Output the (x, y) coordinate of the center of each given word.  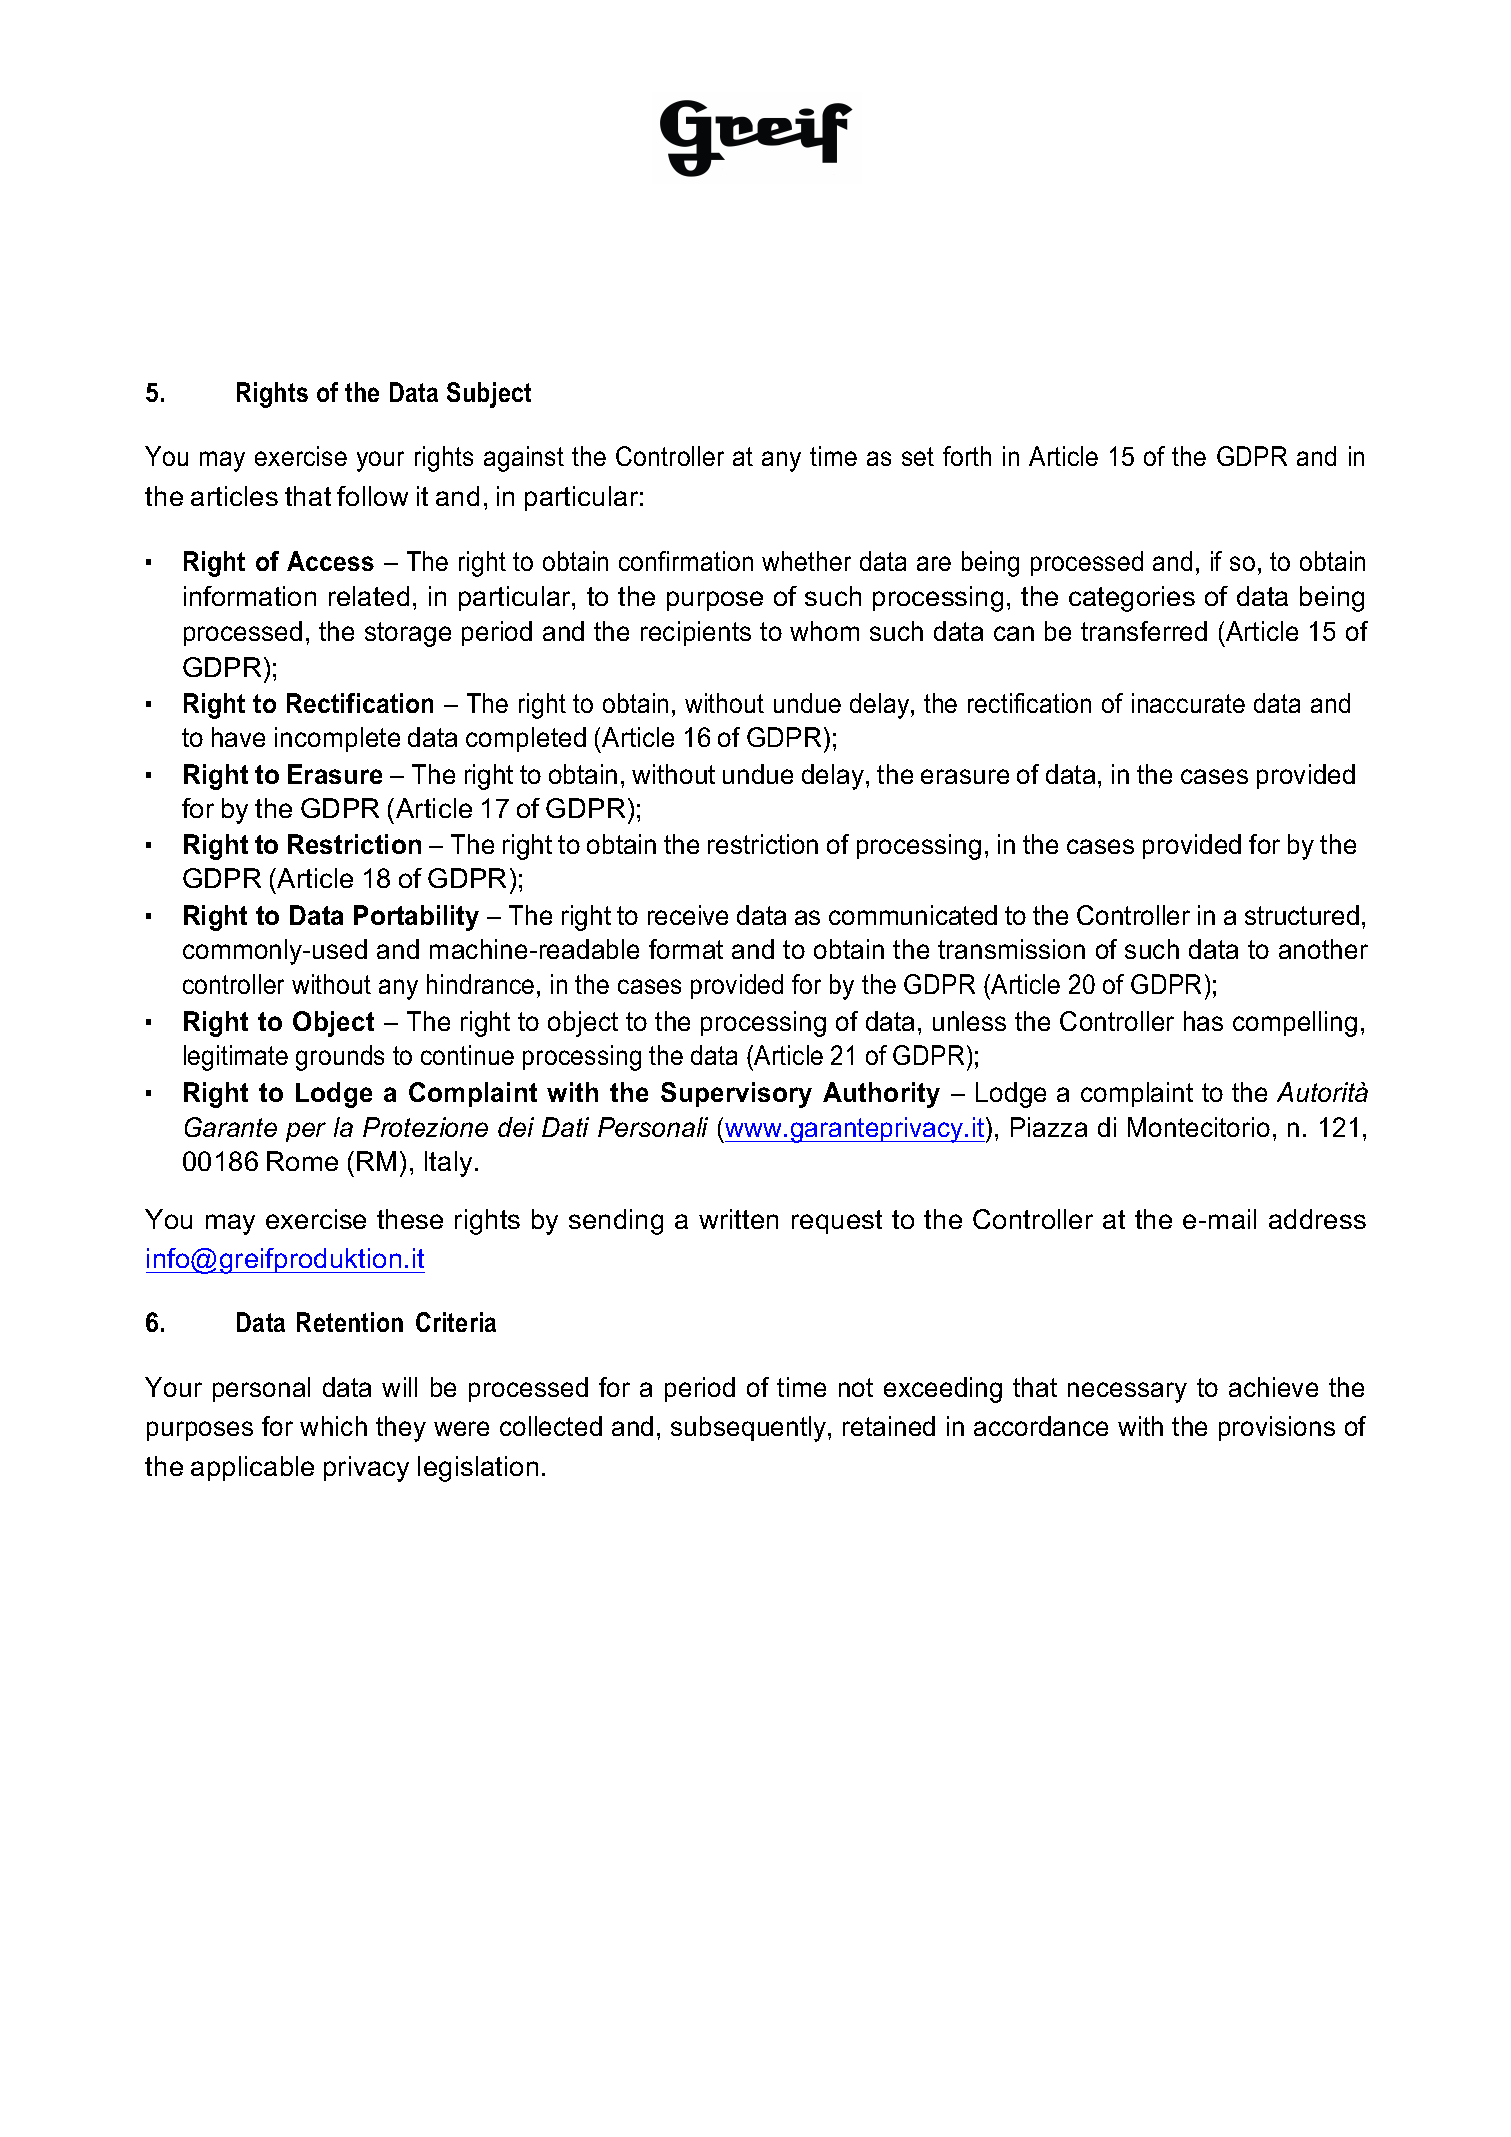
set (918, 456)
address (1317, 1219)
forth (967, 456)
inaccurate (1188, 703)
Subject (489, 395)
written (738, 1219)
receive (688, 915)
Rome (302, 1161)
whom (824, 631)
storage (408, 634)
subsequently (750, 1429)
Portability (416, 918)
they (401, 1429)
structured (1302, 915)
